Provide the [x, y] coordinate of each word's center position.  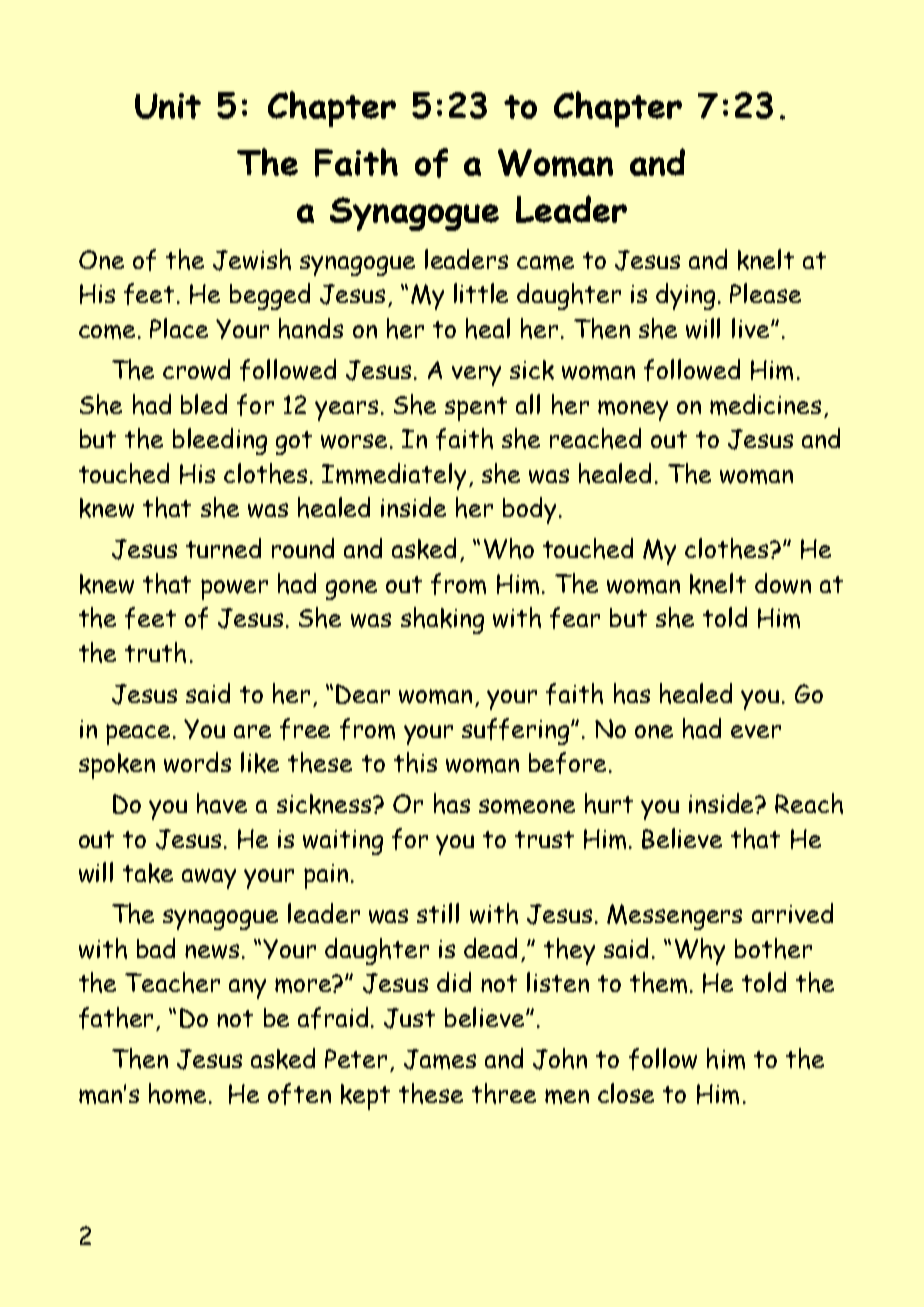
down [783, 583]
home [177, 1093]
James [440, 1059]
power [234, 589]
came [545, 262]
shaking [442, 620]
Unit [168, 106]
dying [685, 296]
